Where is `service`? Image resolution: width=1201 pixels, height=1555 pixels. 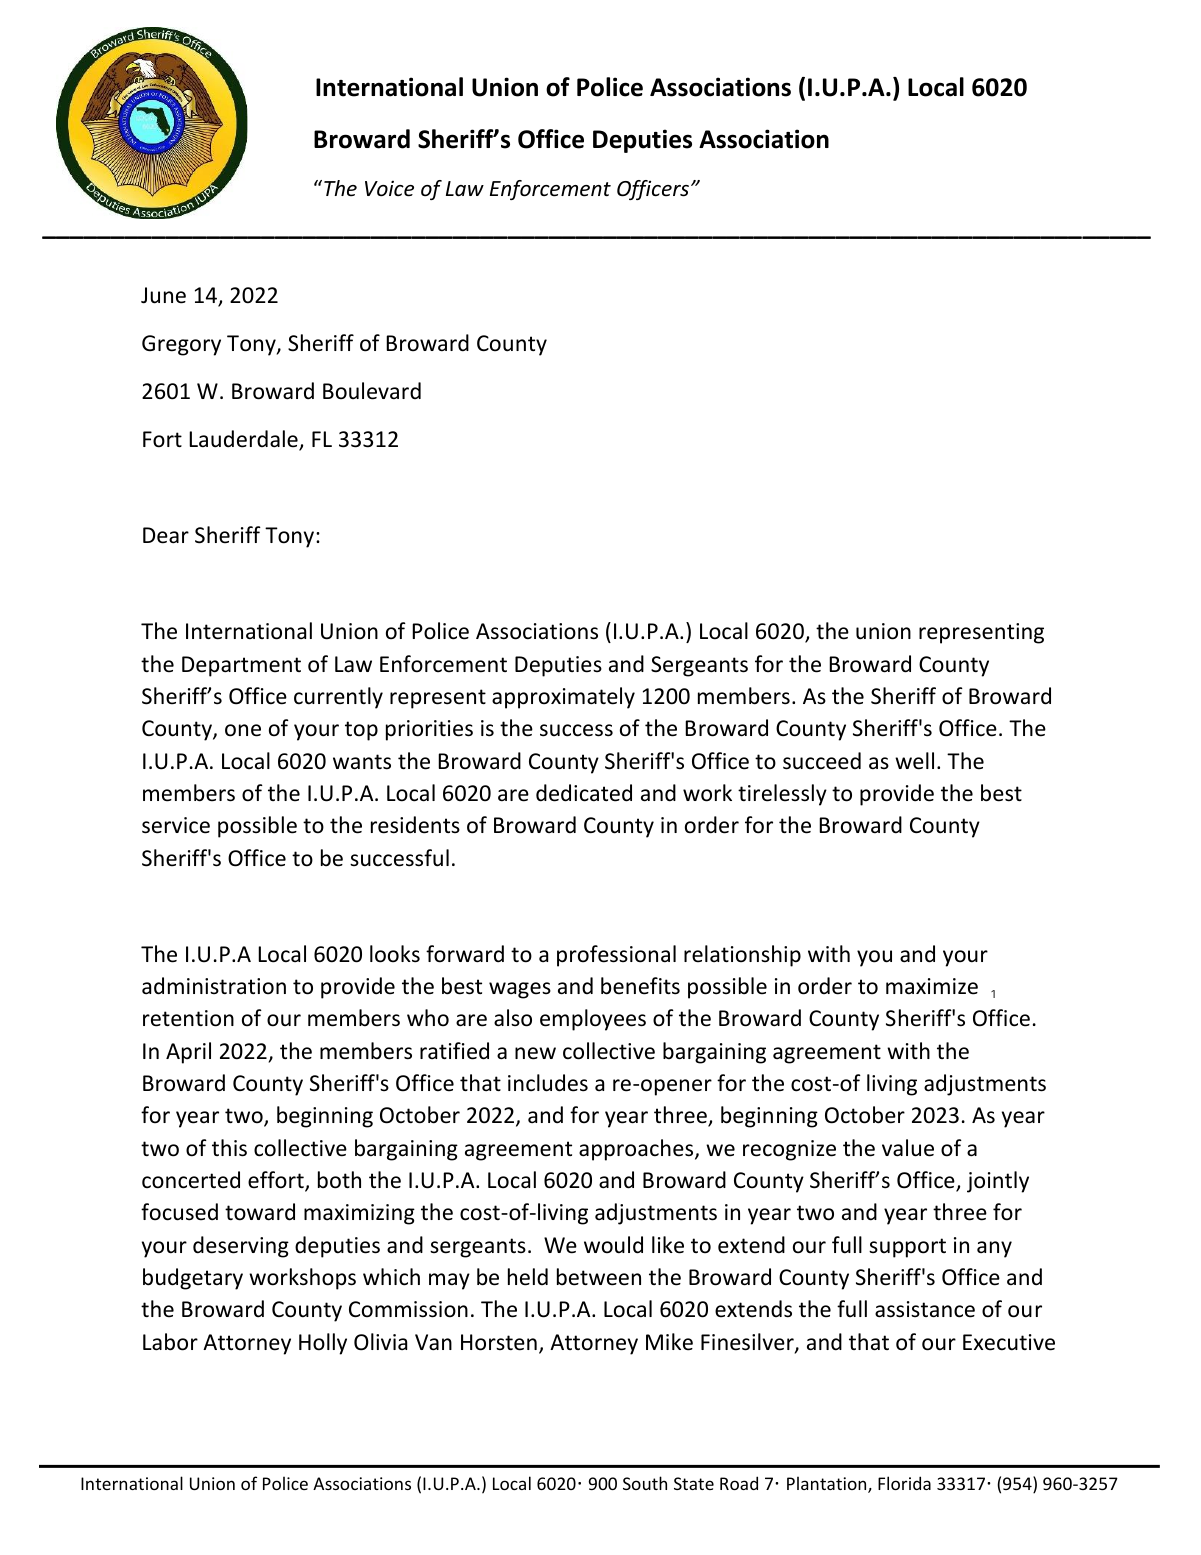 service is located at coordinates (176, 825).
